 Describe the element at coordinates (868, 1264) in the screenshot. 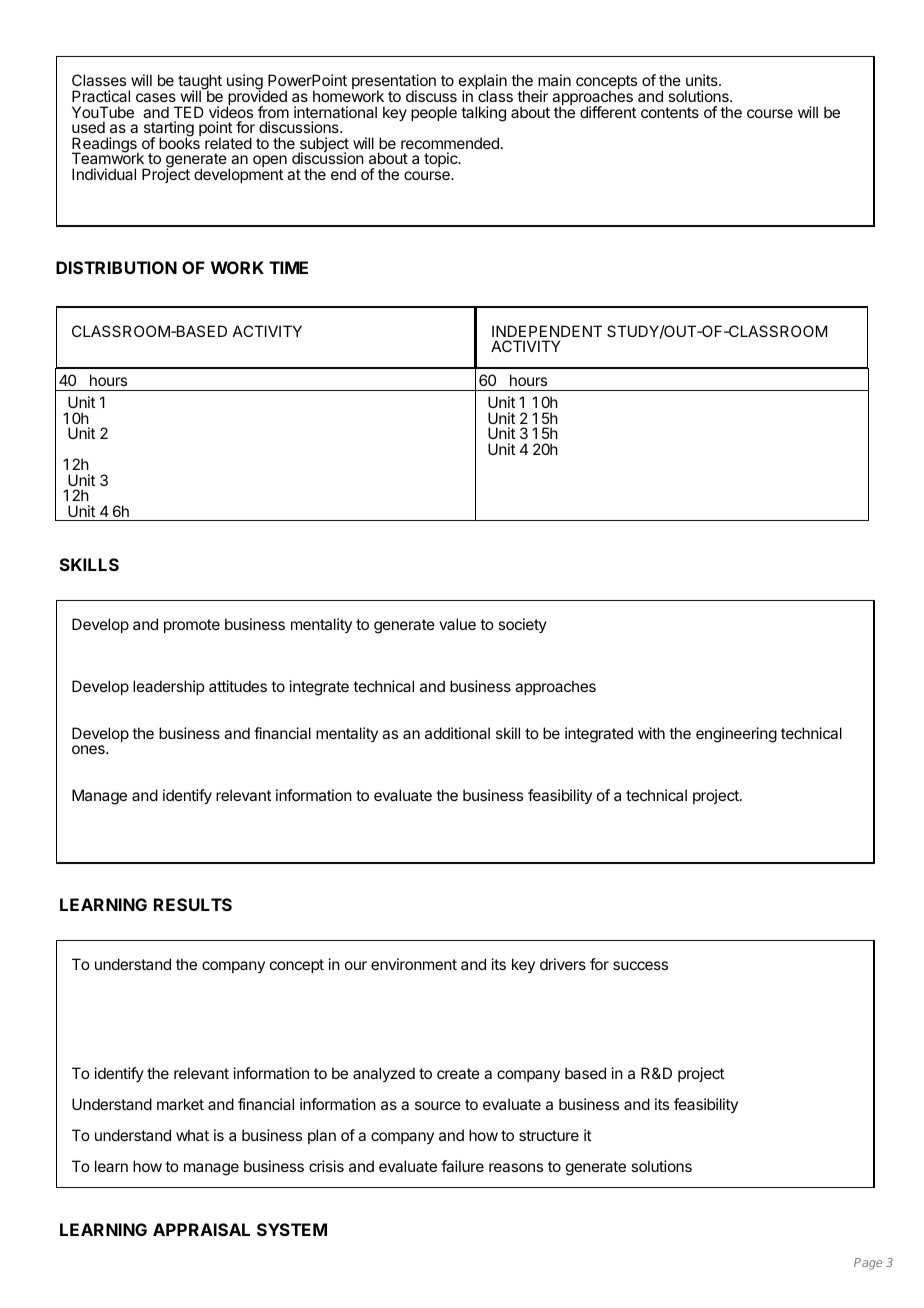

I see `Page` at that location.
